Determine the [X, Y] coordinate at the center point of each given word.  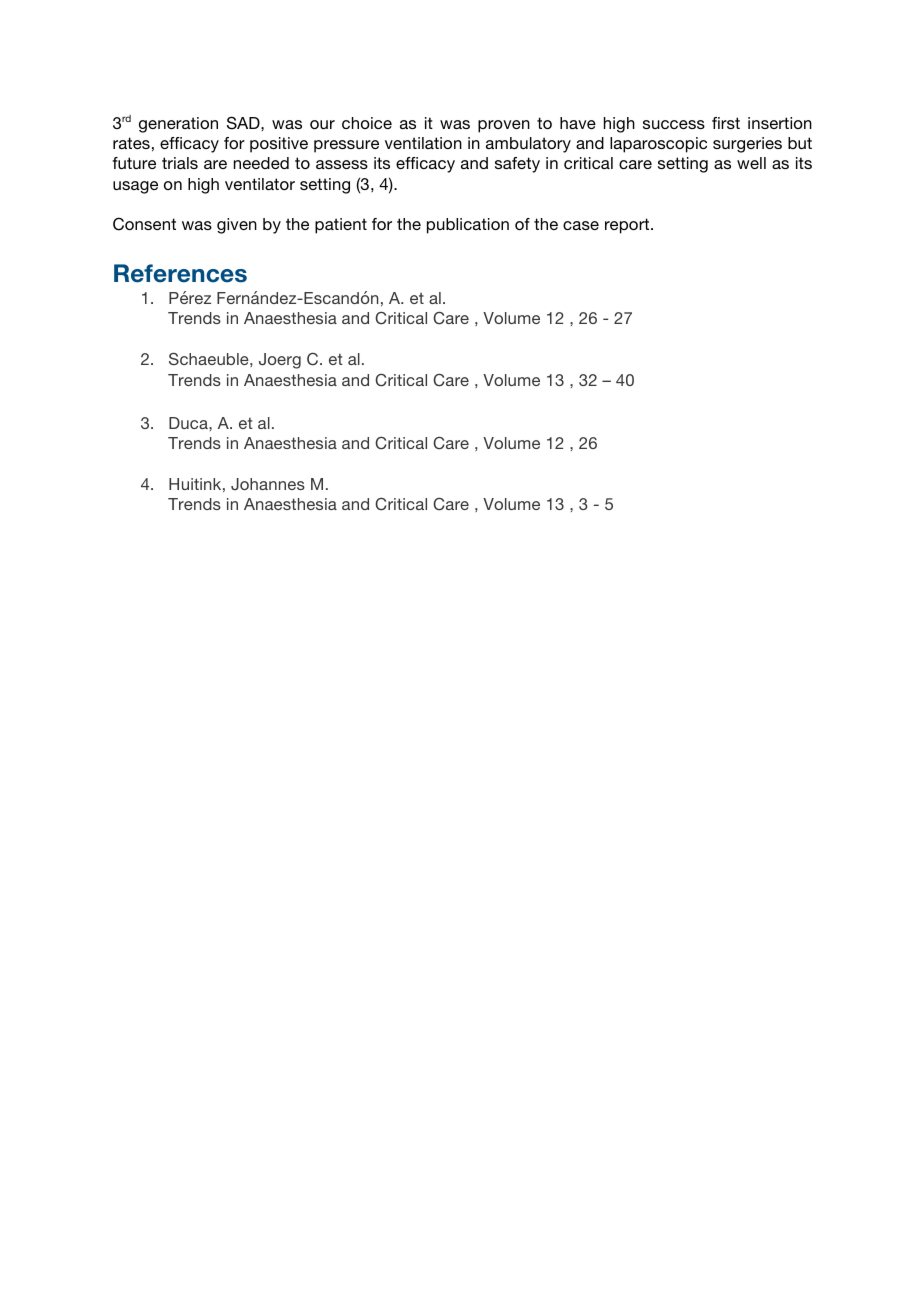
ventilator [260, 184]
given [237, 226]
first [726, 123]
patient [341, 226]
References [180, 273]
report [628, 226]
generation [178, 125]
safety [517, 165]
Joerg [280, 361]
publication [468, 226]
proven [504, 126]
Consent [144, 224]
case [581, 225]
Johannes [268, 484]
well [751, 163]
